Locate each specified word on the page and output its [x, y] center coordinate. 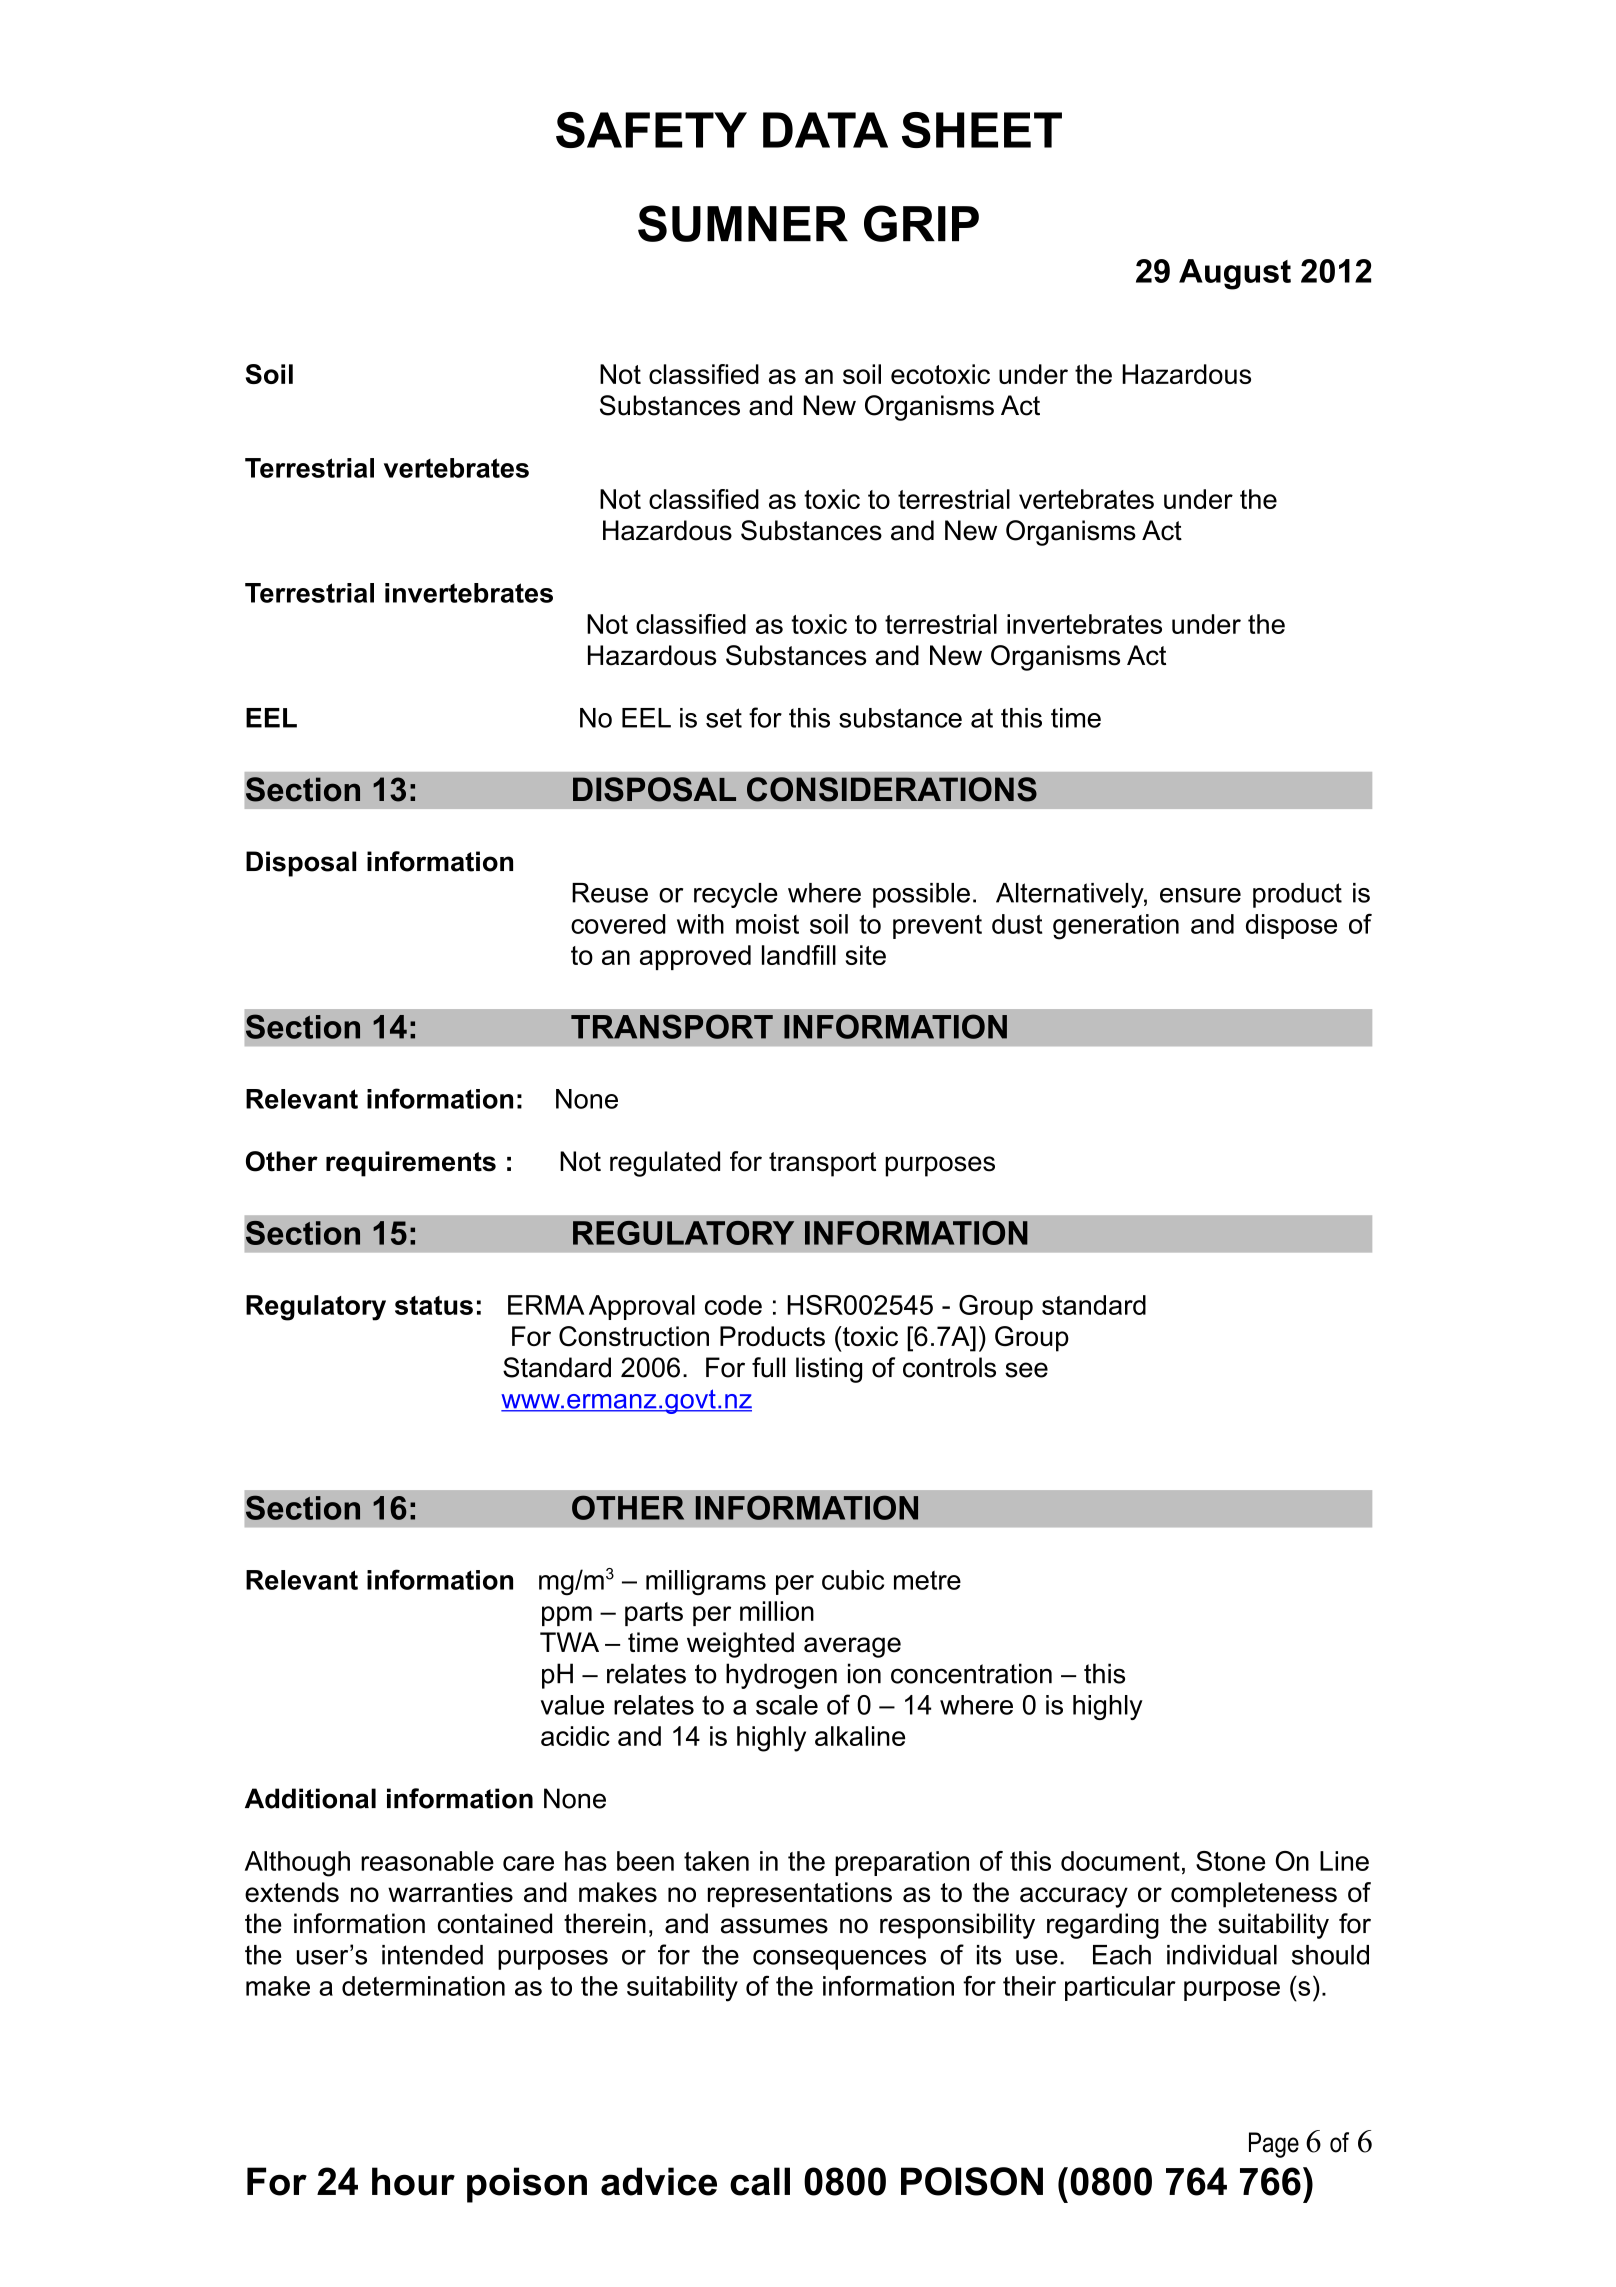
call [760, 2181]
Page [1274, 2145]
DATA [825, 130]
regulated [665, 1164]
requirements [411, 1164]
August [1235, 274]
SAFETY [651, 130]
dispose [1291, 926]
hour [413, 2181]
